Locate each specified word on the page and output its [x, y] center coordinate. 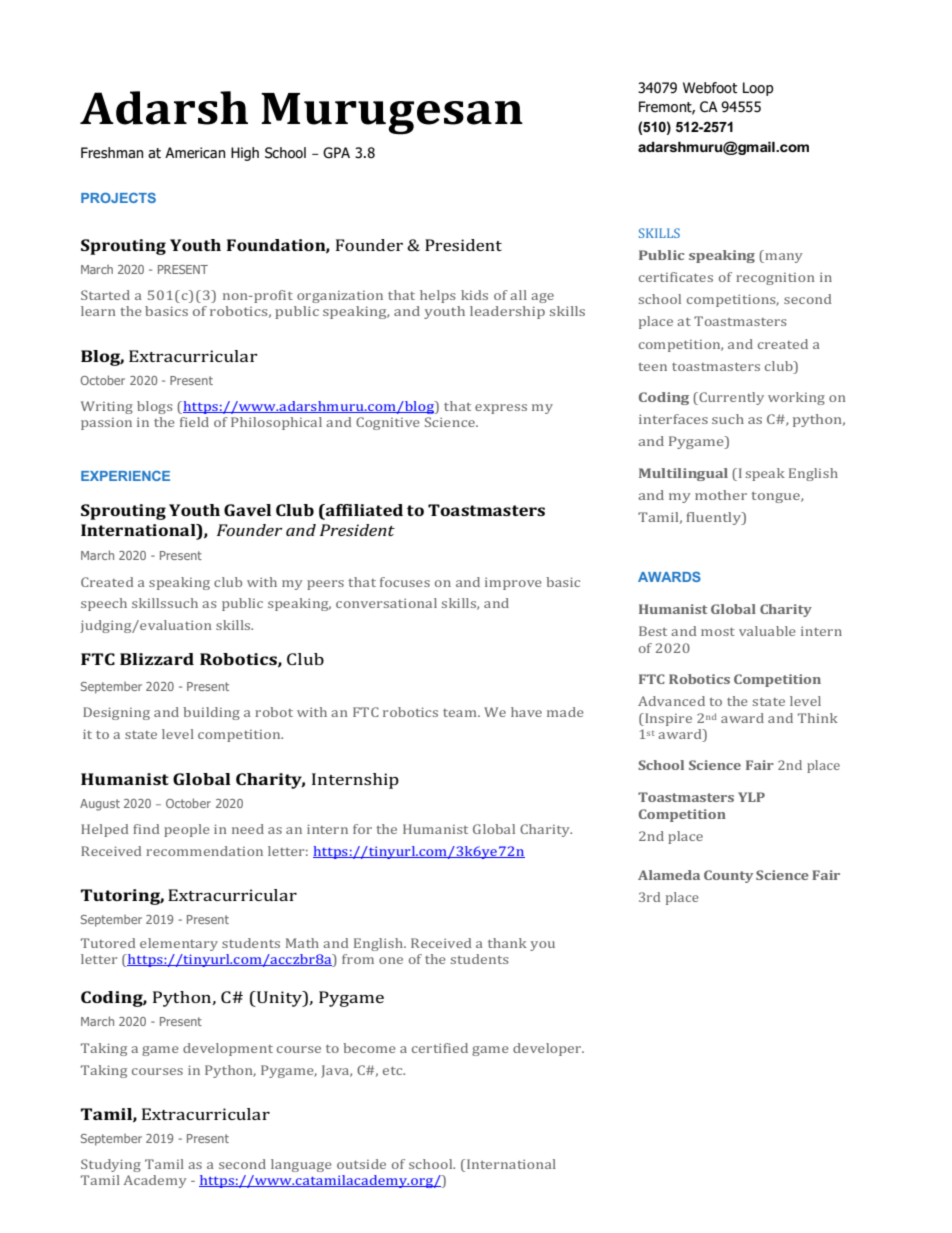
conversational [386, 603]
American [195, 153]
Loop [758, 89]
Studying [111, 1165]
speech [104, 604]
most [718, 632]
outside [361, 1164]
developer [548, 1049]
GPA [336, 153]
